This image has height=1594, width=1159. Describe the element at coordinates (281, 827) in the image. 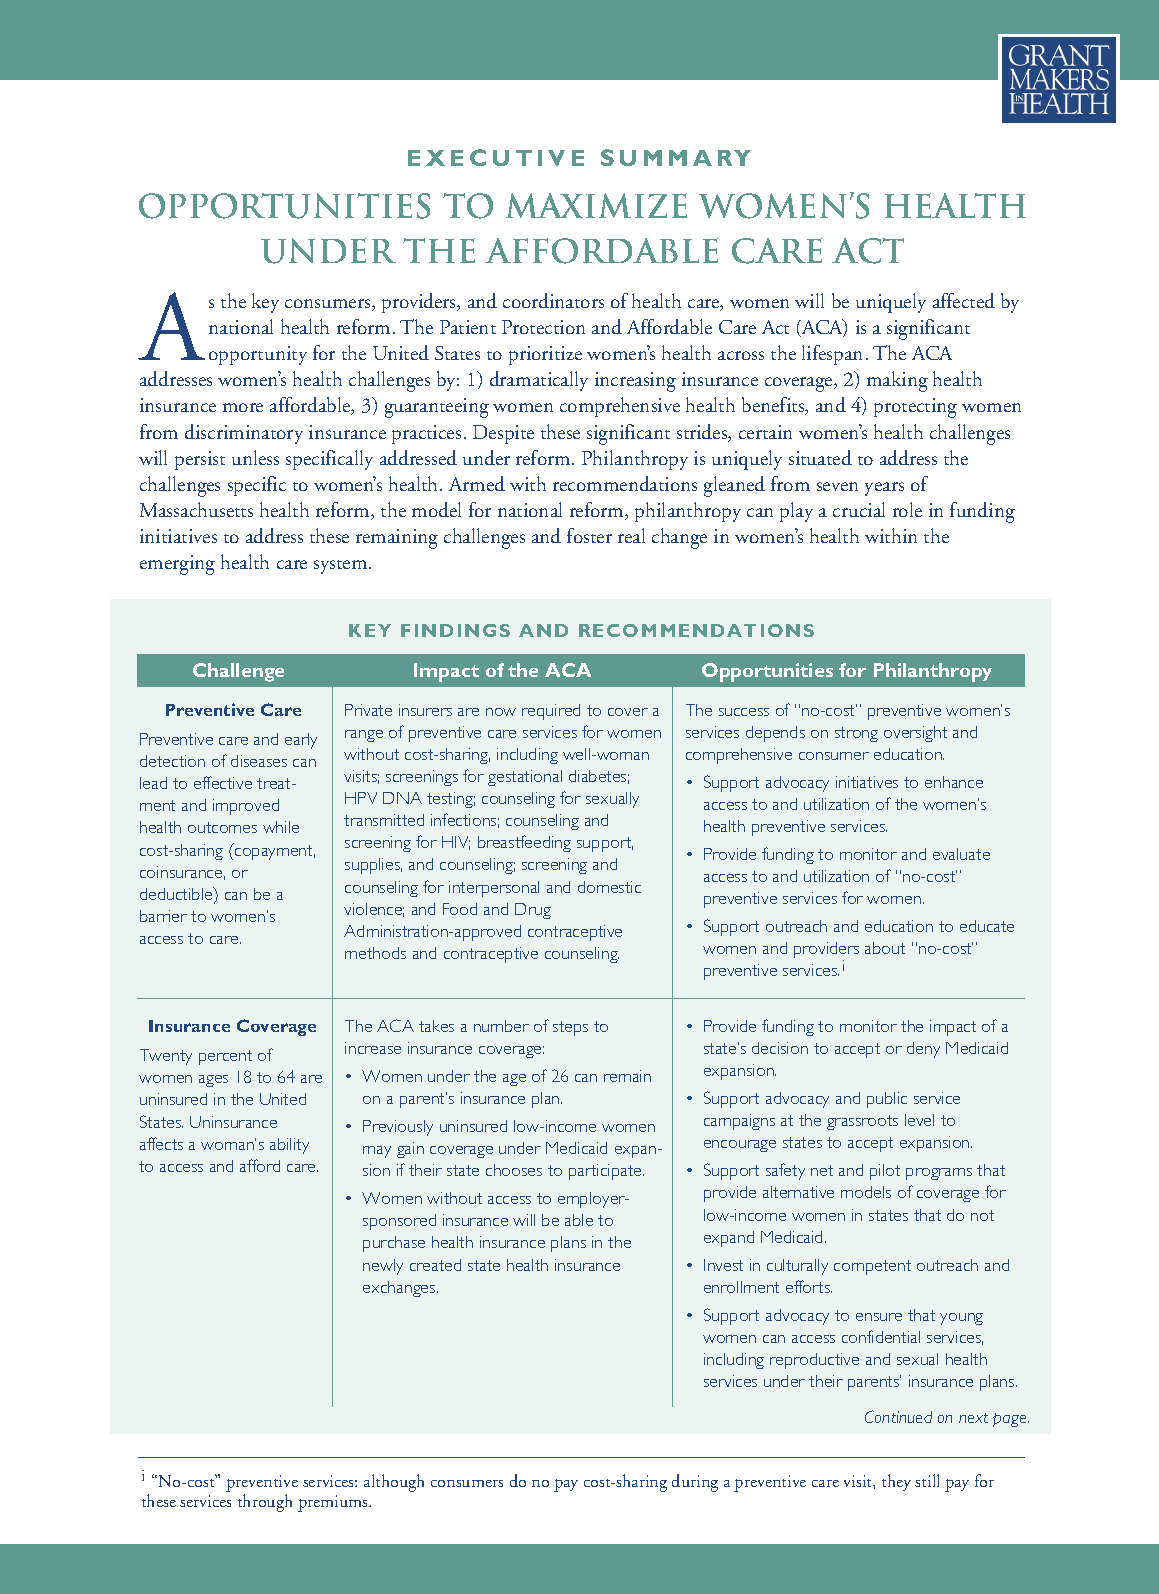

I see `while` at that location.
